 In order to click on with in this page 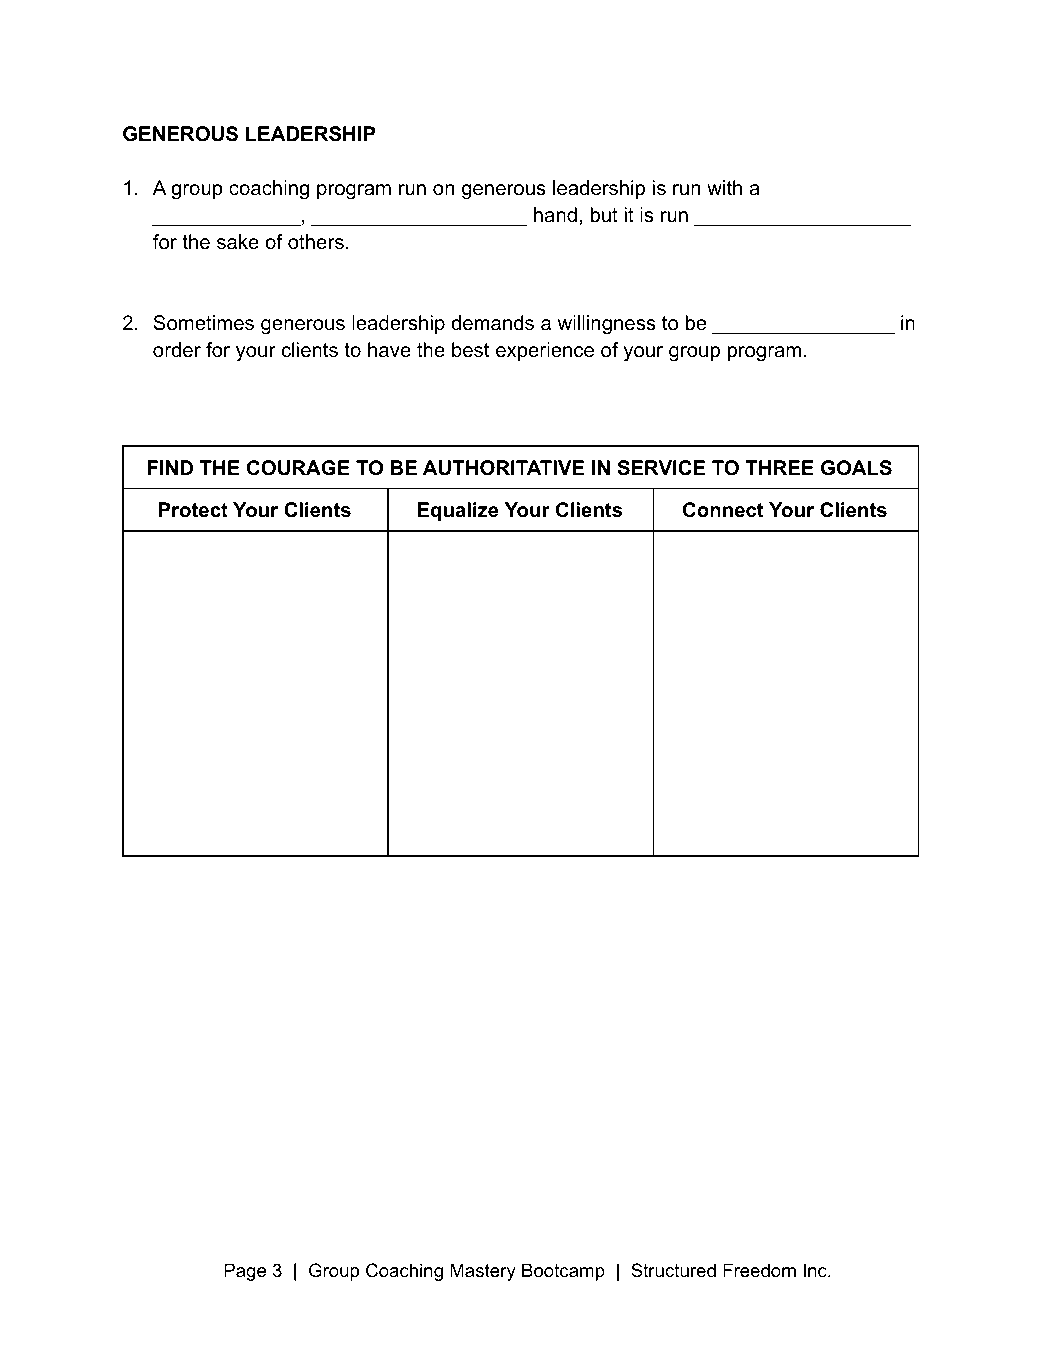, I will do `click(724, 187)`.
